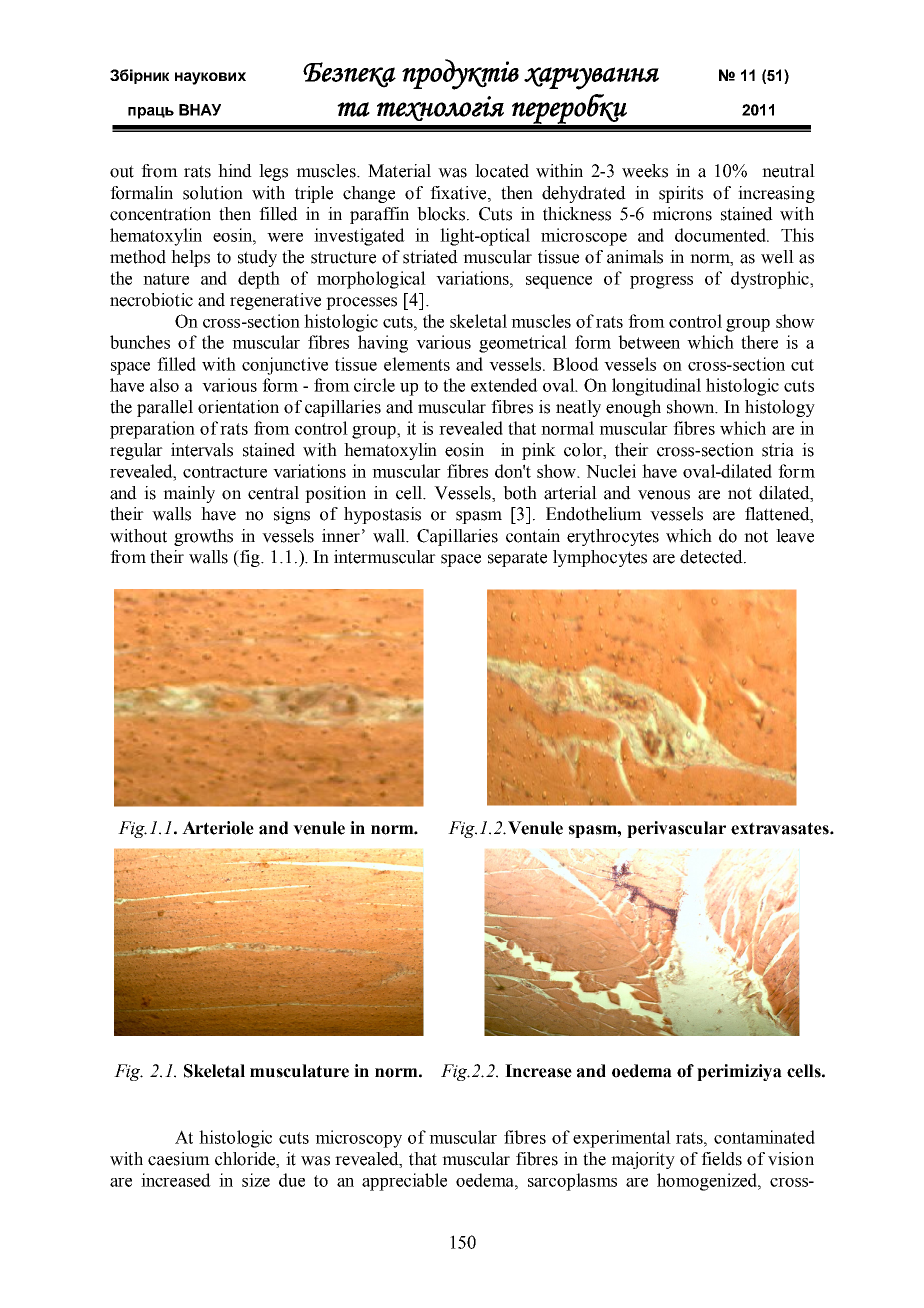 Image resolution: width=924 pixels, height=1308 pixels. What do you see at coordinates (517, 559) in the screenshot?
I see `separate` at bounding box center [517, 559].
